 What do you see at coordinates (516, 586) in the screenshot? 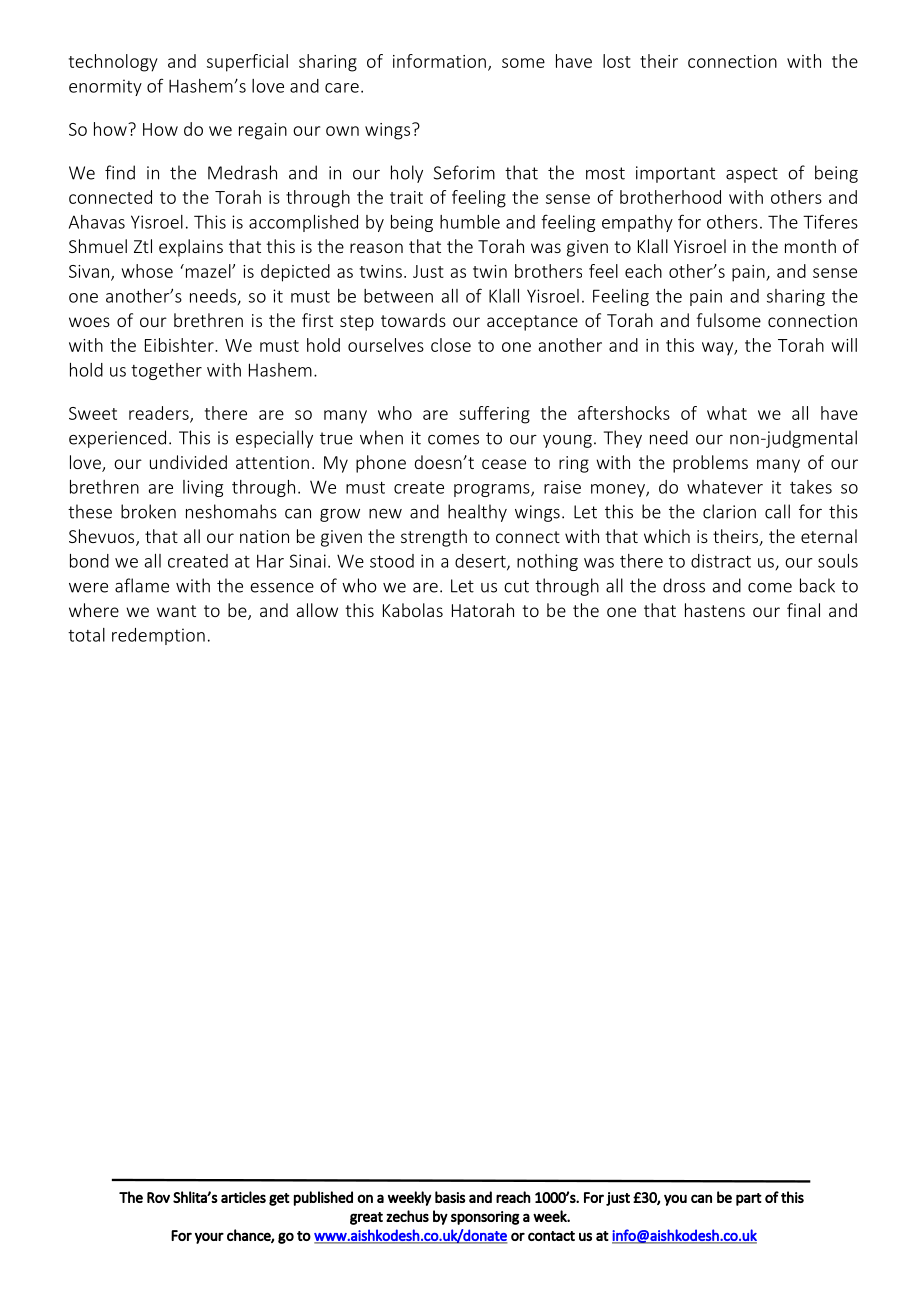
I see `cut` at bounding box center [516, 586].
